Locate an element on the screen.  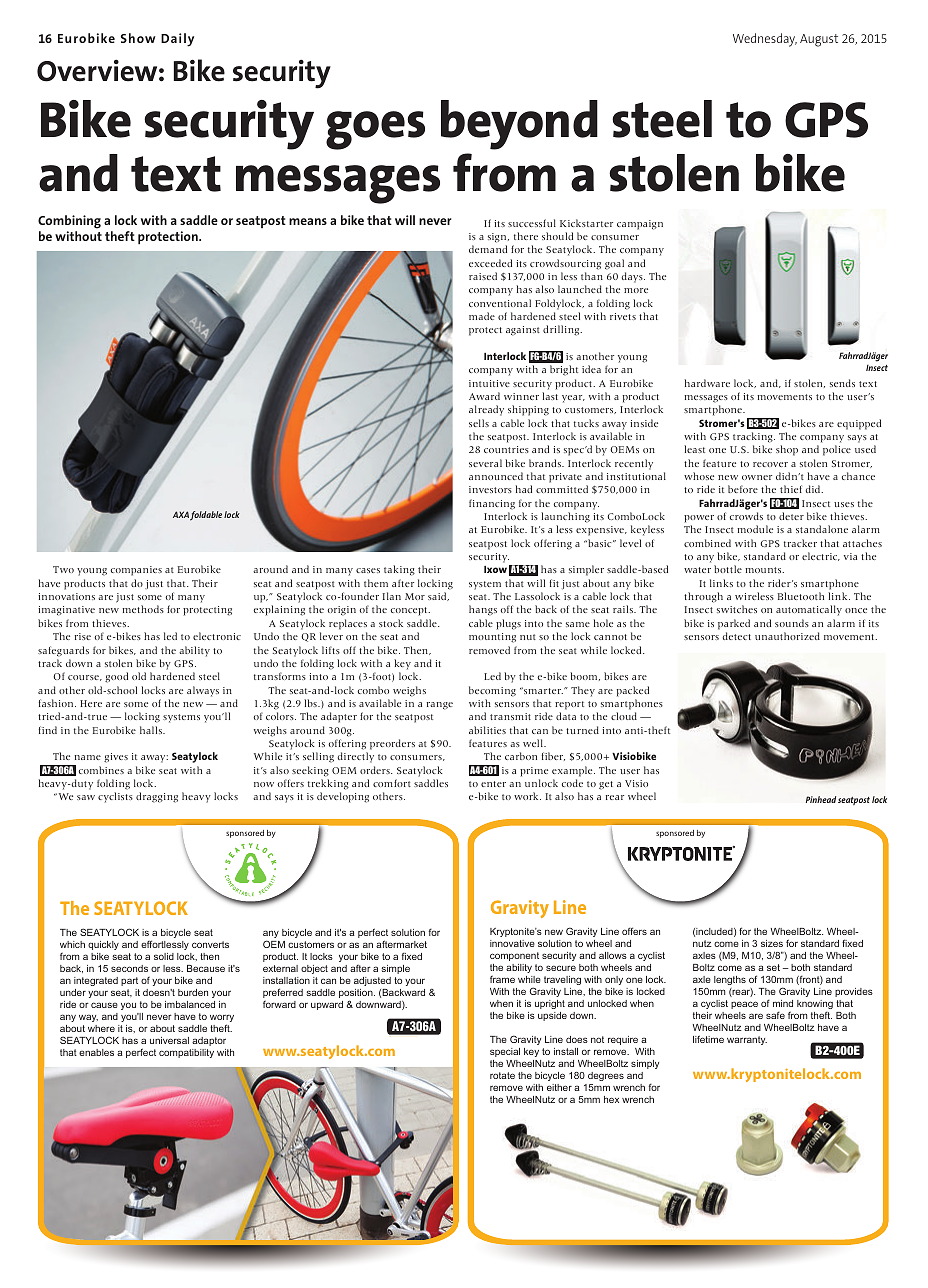
Pinhead is located at coordinates (821, 799).
